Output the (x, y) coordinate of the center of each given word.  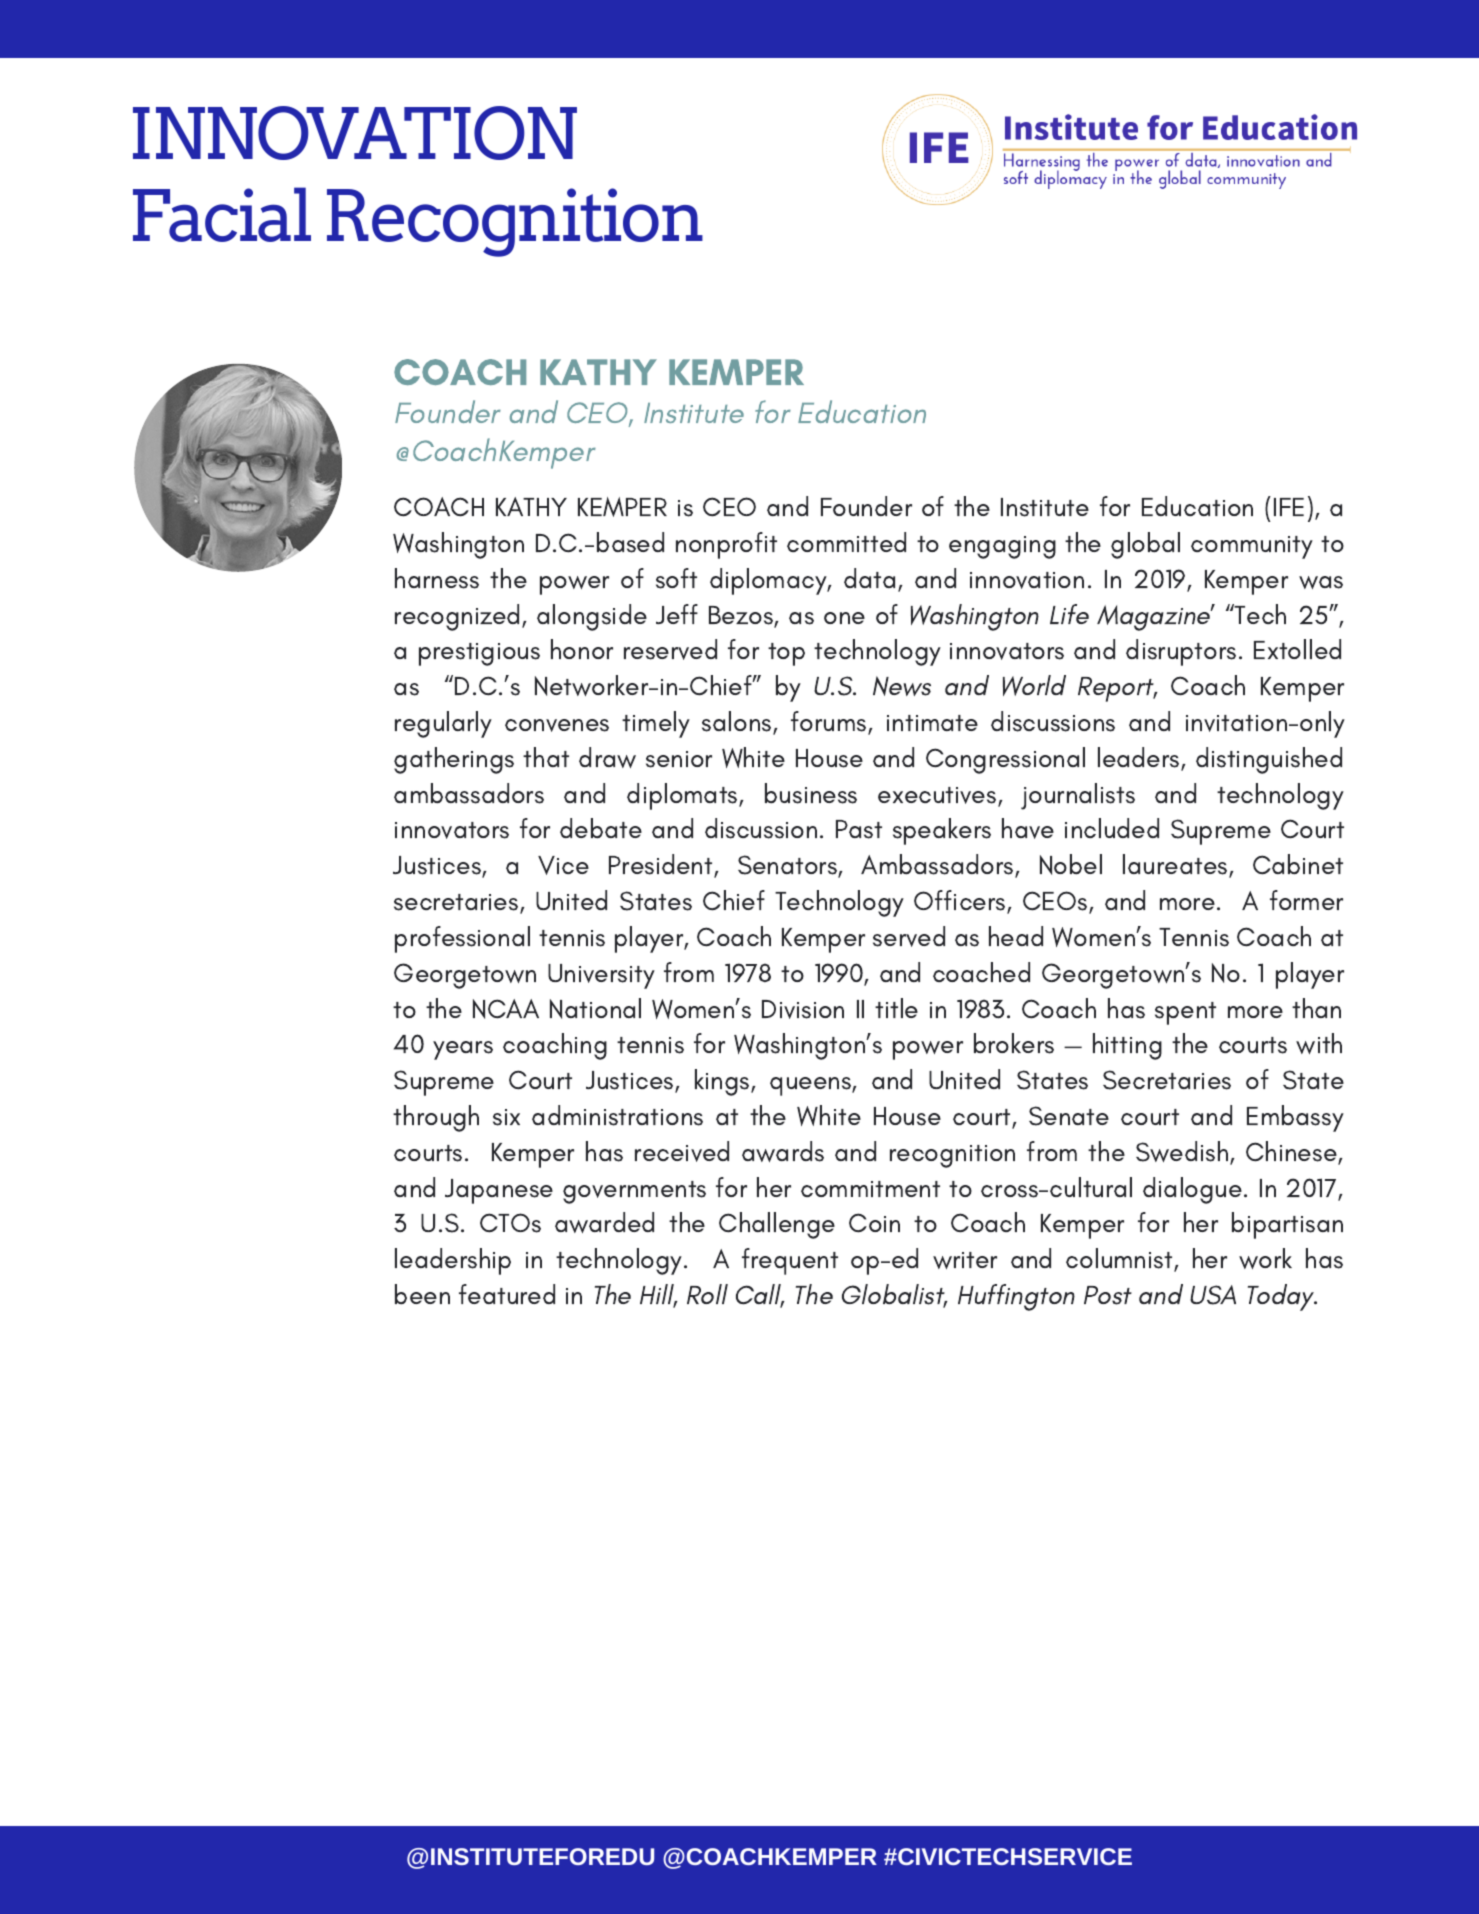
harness (437, 578)
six (506, 1117)
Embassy (1295, 1118)
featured (507, 1294)
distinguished (1269, 760)
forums (830, 722)
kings (723, 1082)
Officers (961, 901)
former (1306, 900)
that (546, 757)
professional (462, 939)
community (1252, 547)
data (869, 578)
